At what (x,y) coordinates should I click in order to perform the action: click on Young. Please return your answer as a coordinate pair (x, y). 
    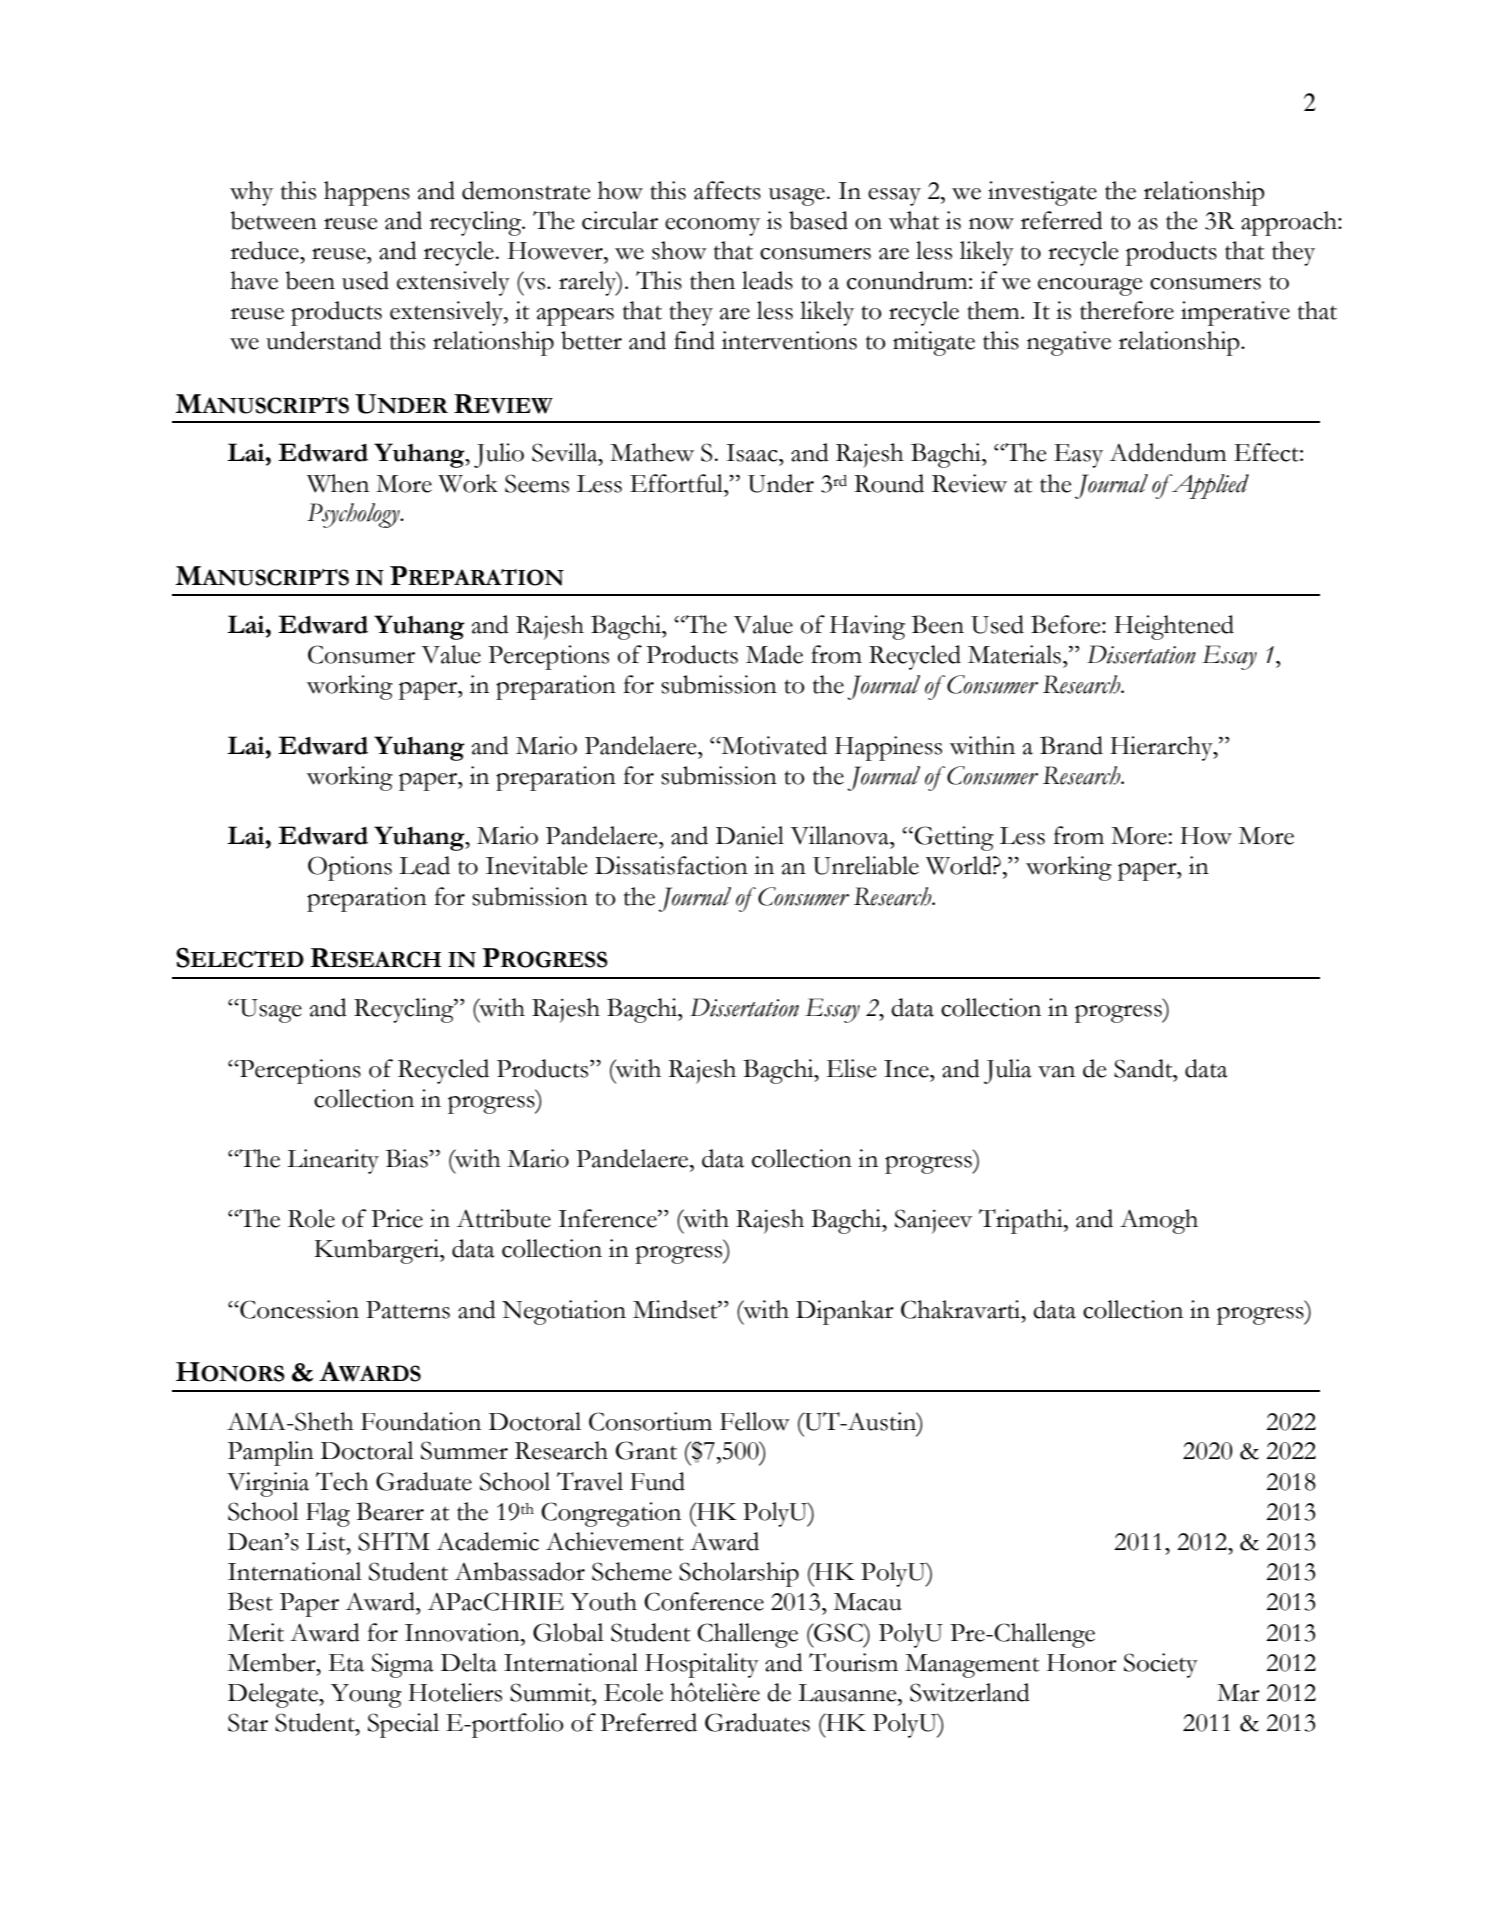
    Looking at the image, I should click on (366, 1696).
